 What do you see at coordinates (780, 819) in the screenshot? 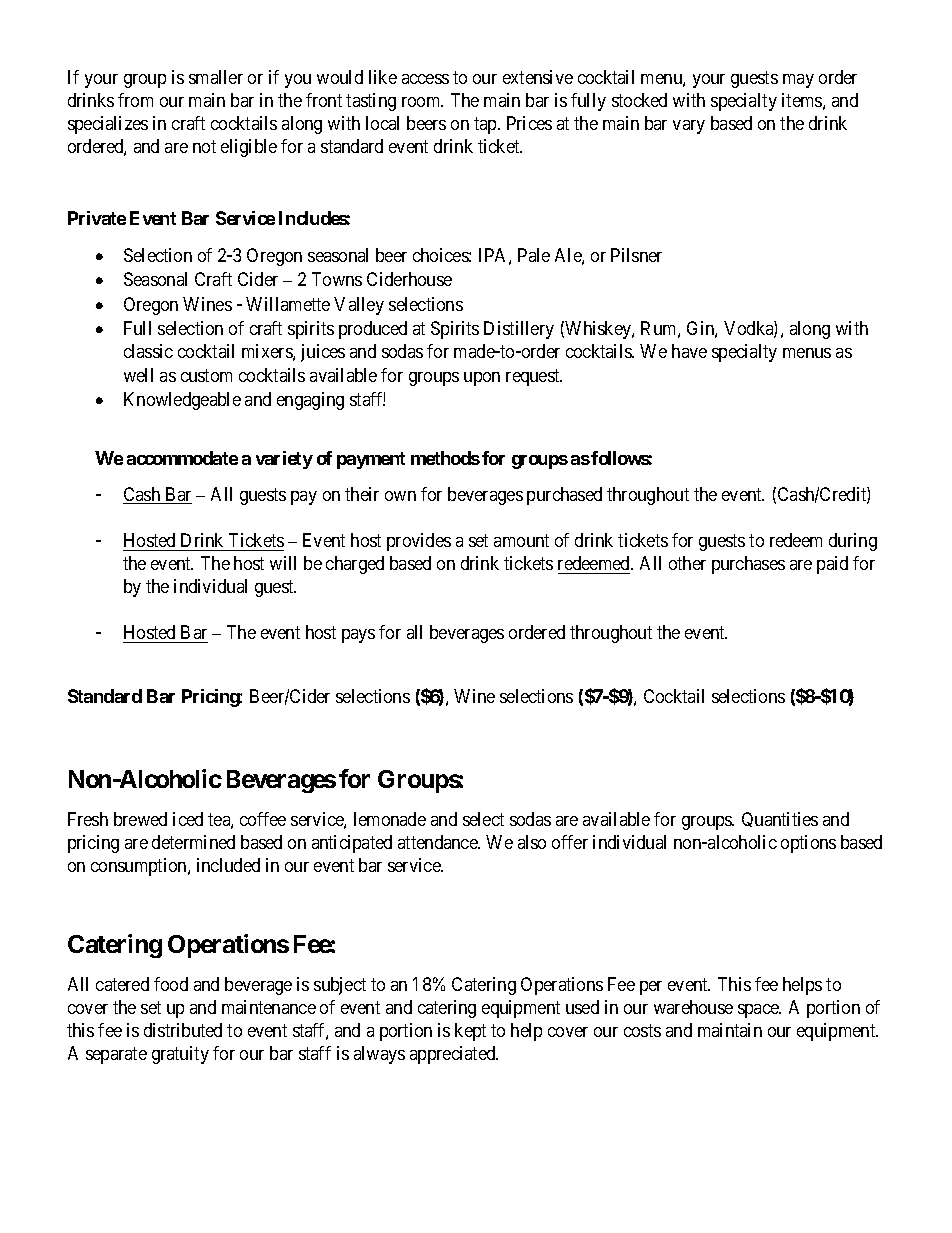
I see `Quantities` at bounding box center [780, 819].
